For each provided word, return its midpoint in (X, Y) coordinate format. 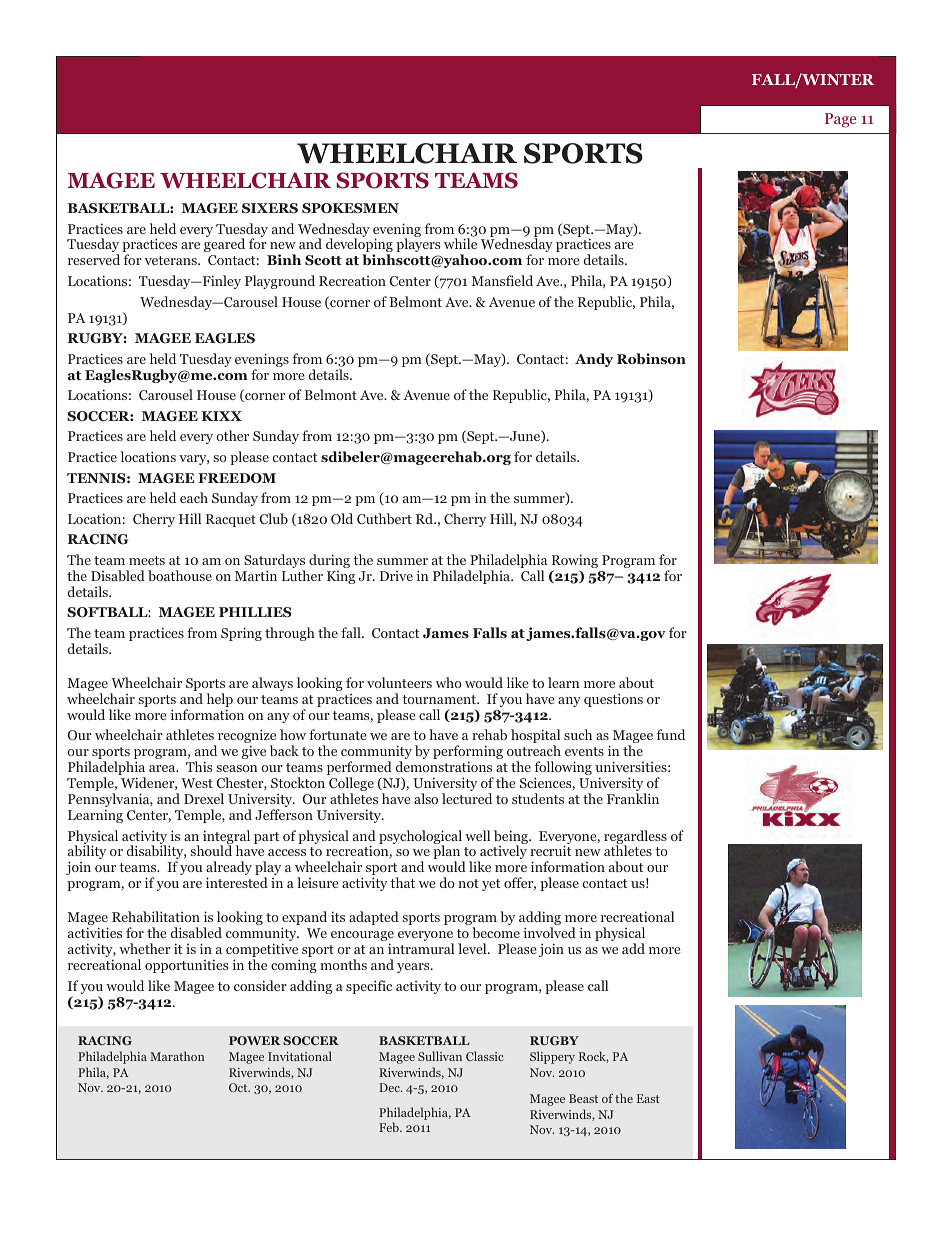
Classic (485, 1056)
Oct (239, 1087)
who (449, 682)
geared (224, 245)
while (460, 243)
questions (613, 700)
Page (841, 120)
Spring (241, 634)
